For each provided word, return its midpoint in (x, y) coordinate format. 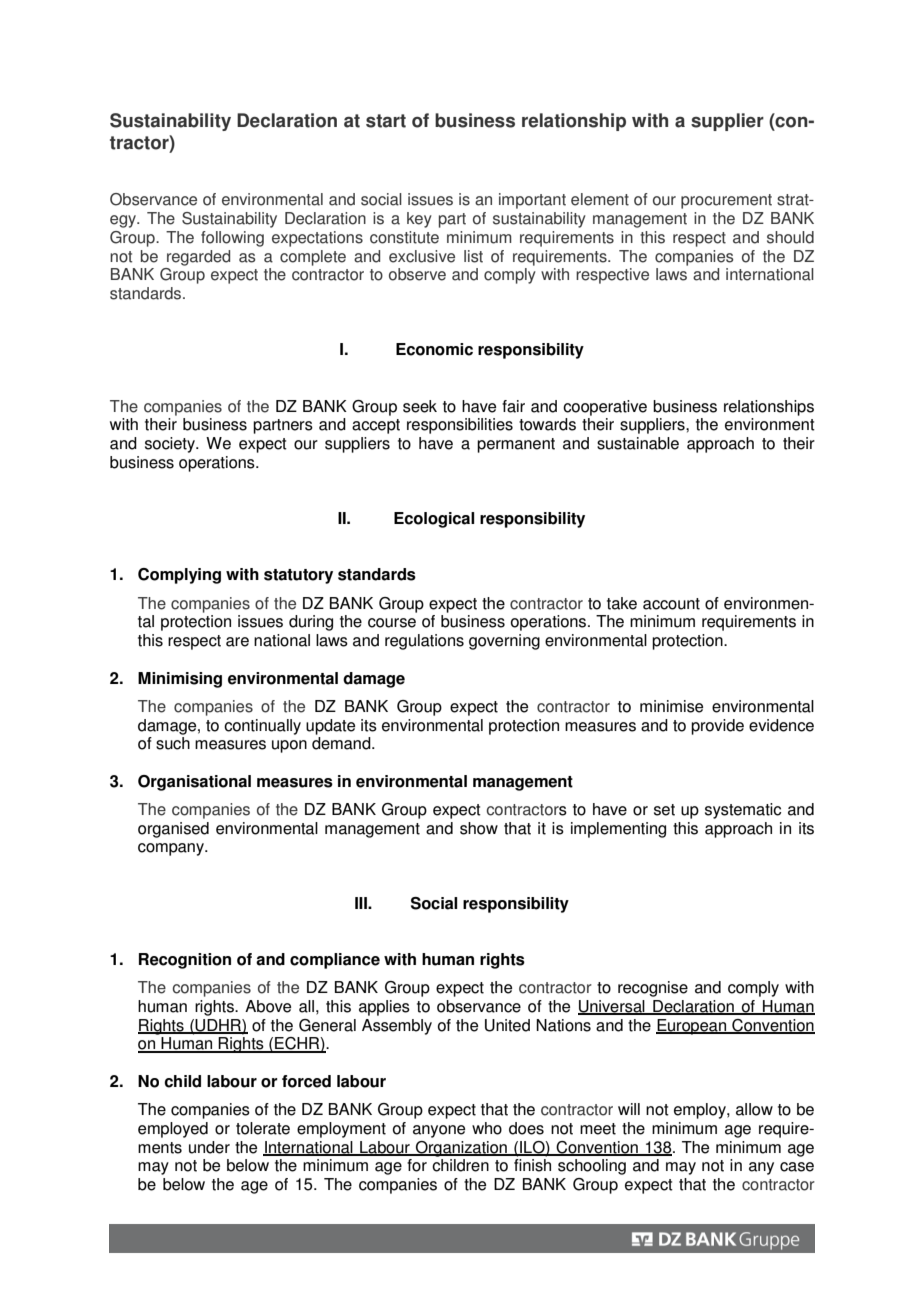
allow (754, 1109)
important (532, 201)
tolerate (263, 1128)
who (487, 1128)
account (671, 604)
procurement (726, 201)
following (232, 239)
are (237, 642)
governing (504, 642)
